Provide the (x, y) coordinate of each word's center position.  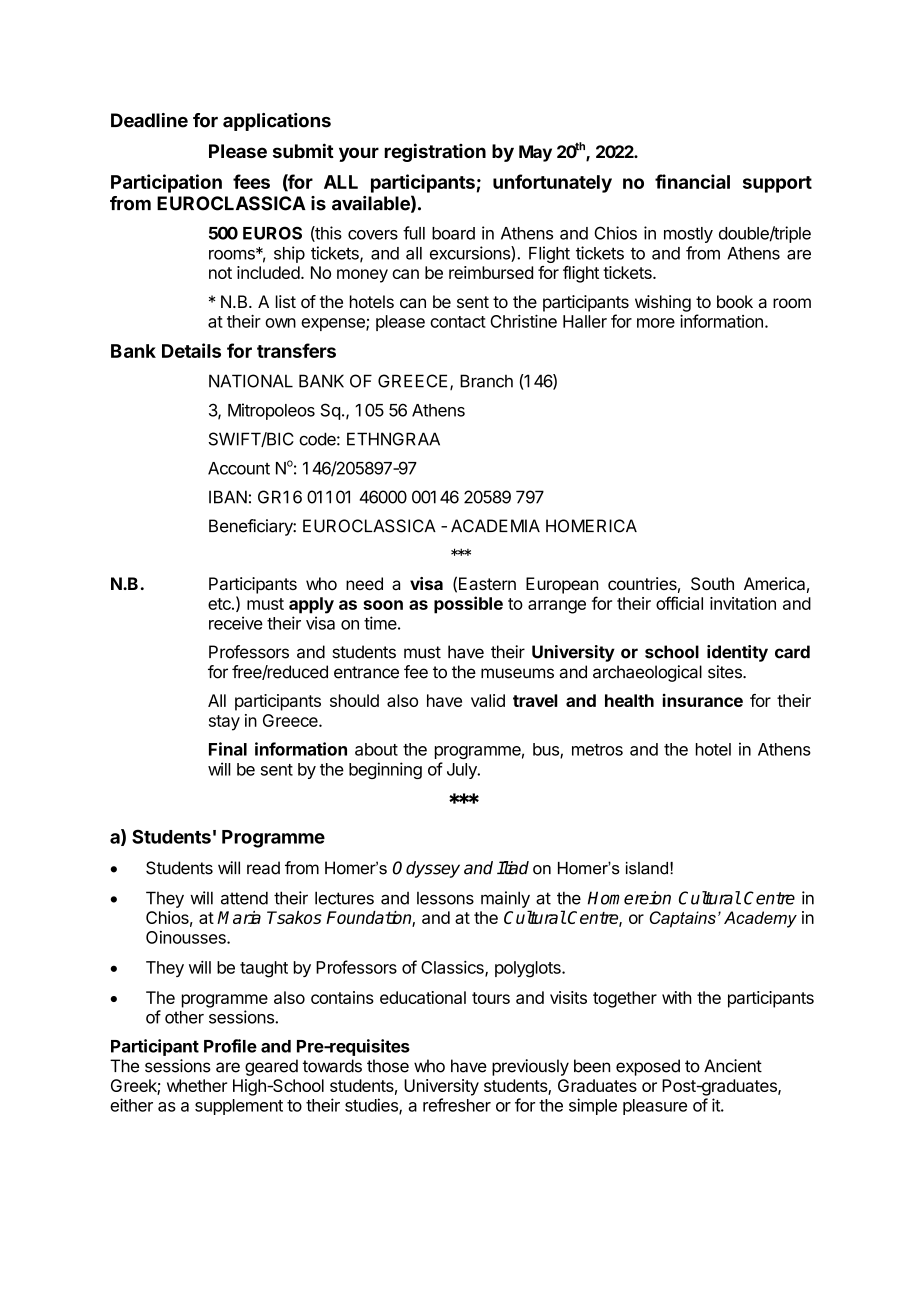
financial (692, 181)
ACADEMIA (495, 526)
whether (197, 1085)
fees (251, 181)
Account (239, 468)
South (712, 583)
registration (435, 152)
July (463, 771)
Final (228, 749)
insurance (703, 700)
